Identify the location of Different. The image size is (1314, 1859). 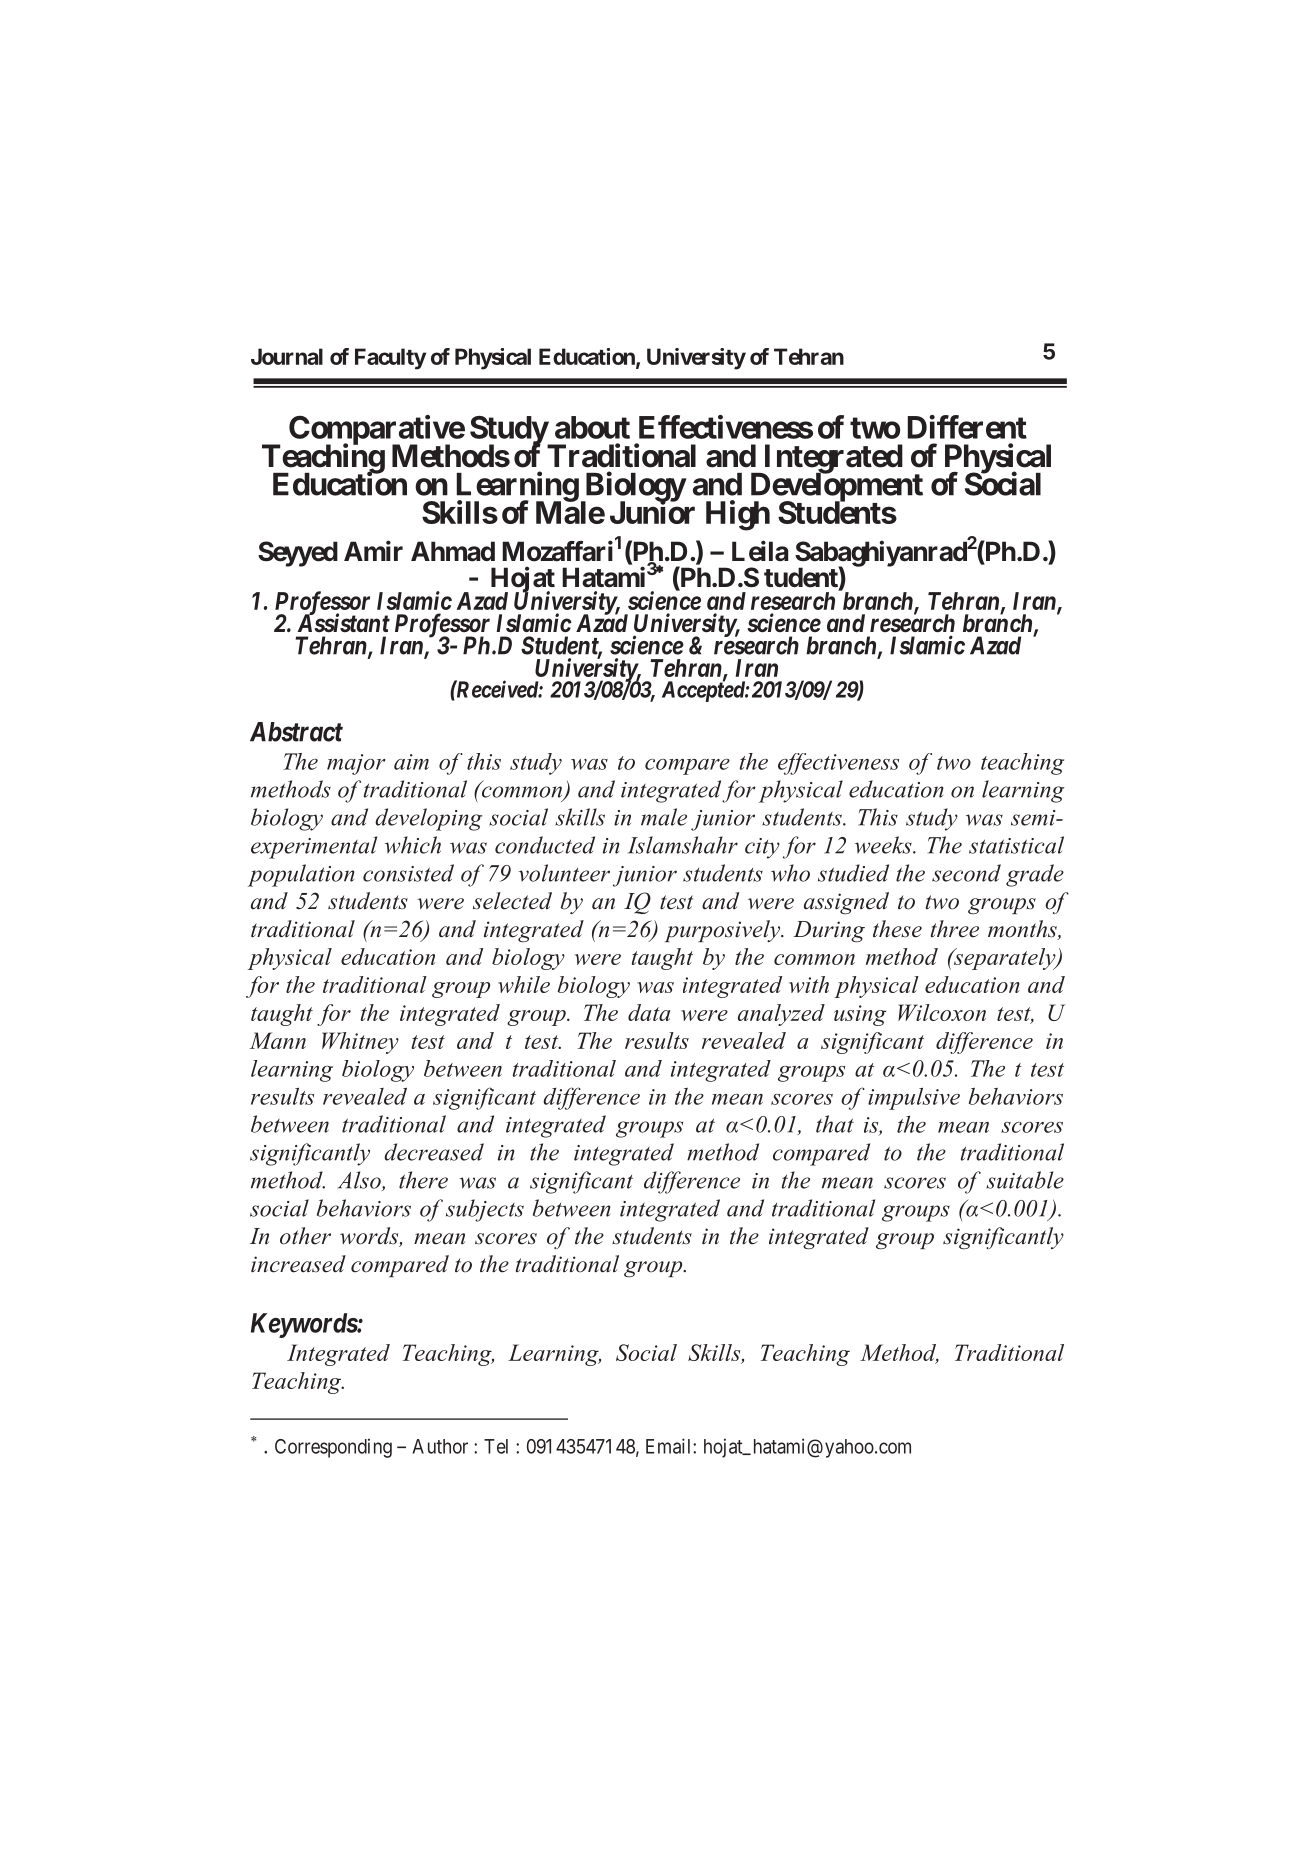
(967, 427).
